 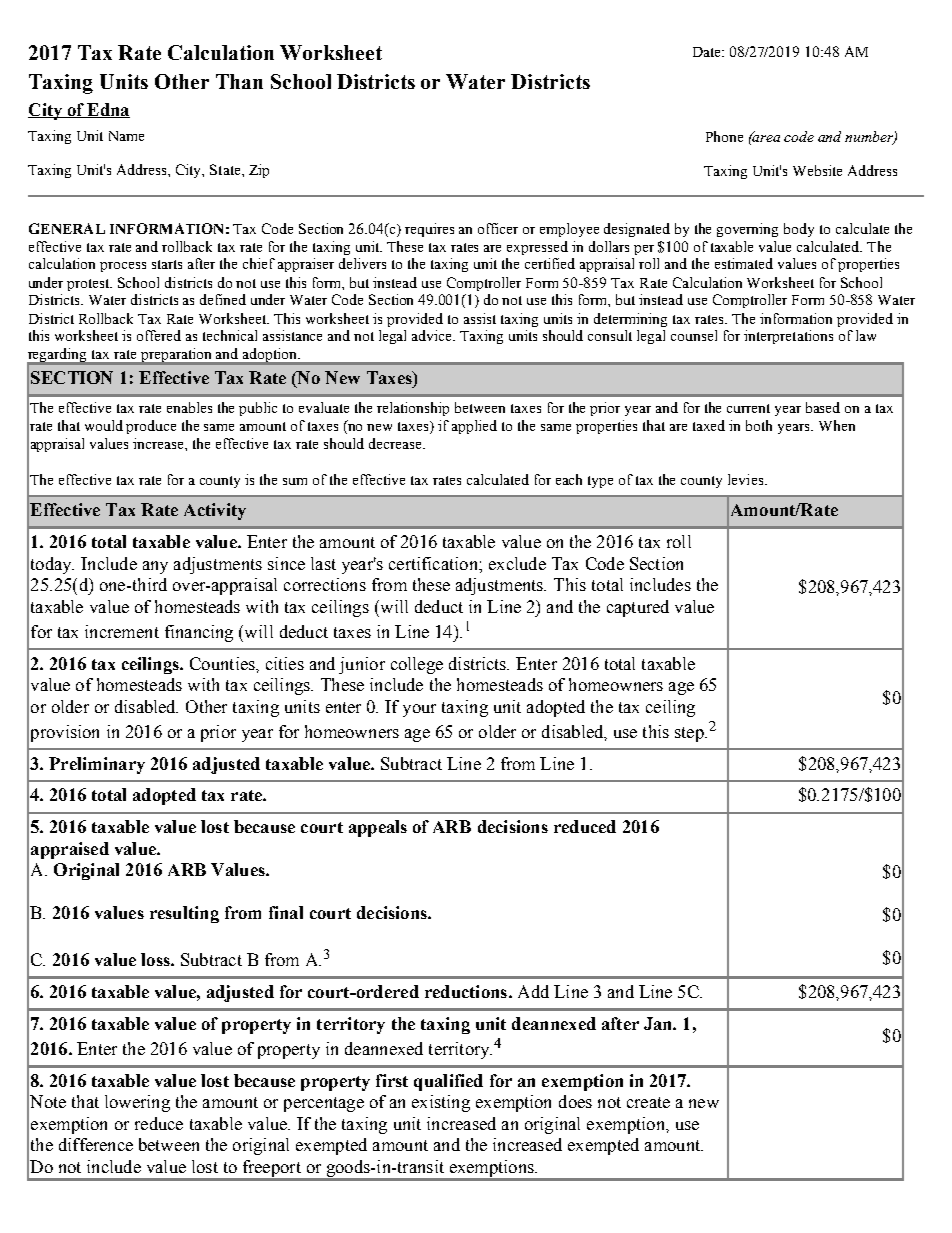 What do you see at coordinates (744, 263) in the image?
I see `estimated` at bounding box center [744, 263].
